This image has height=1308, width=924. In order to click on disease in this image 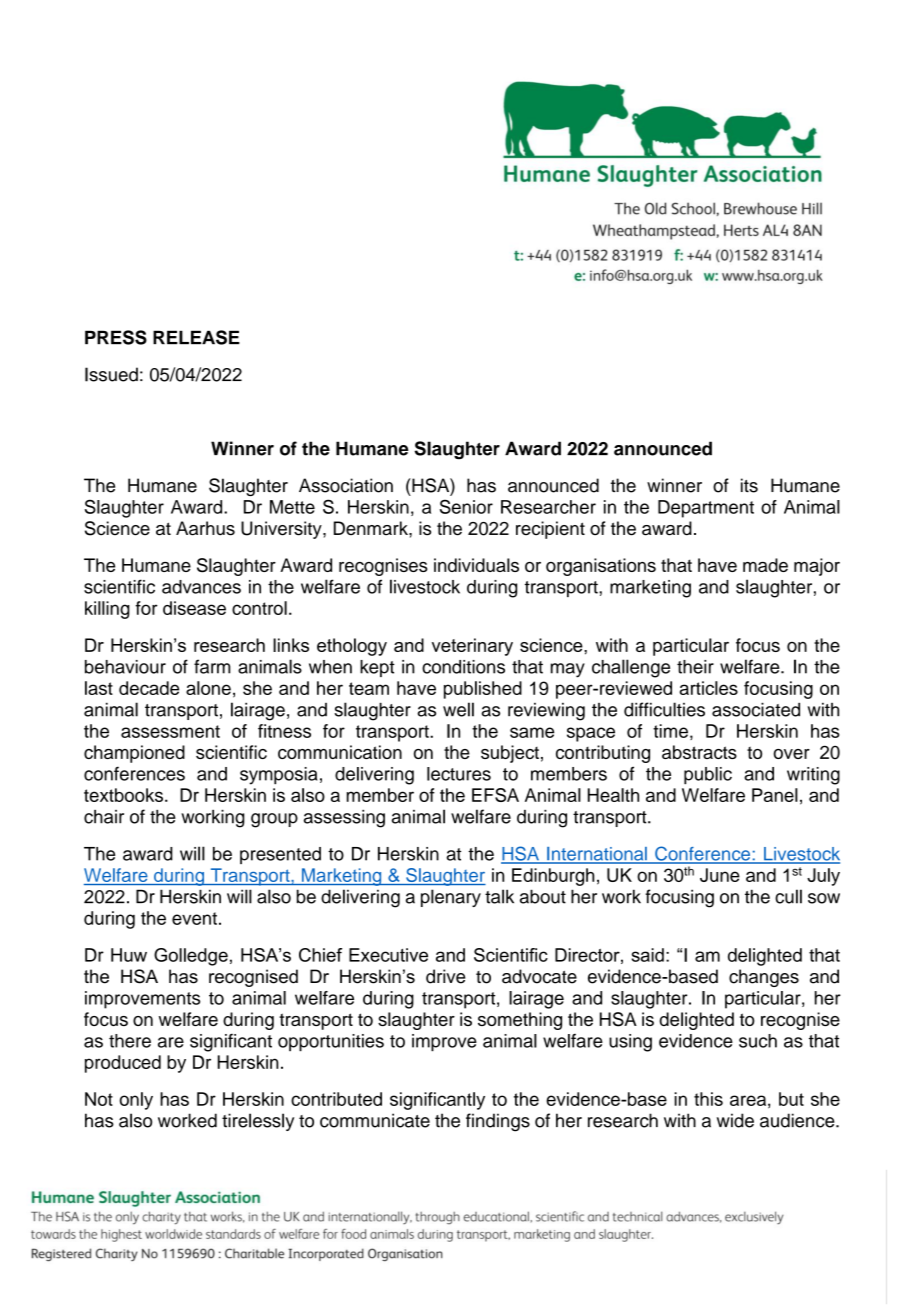, I will do `click(194, 608)`.
